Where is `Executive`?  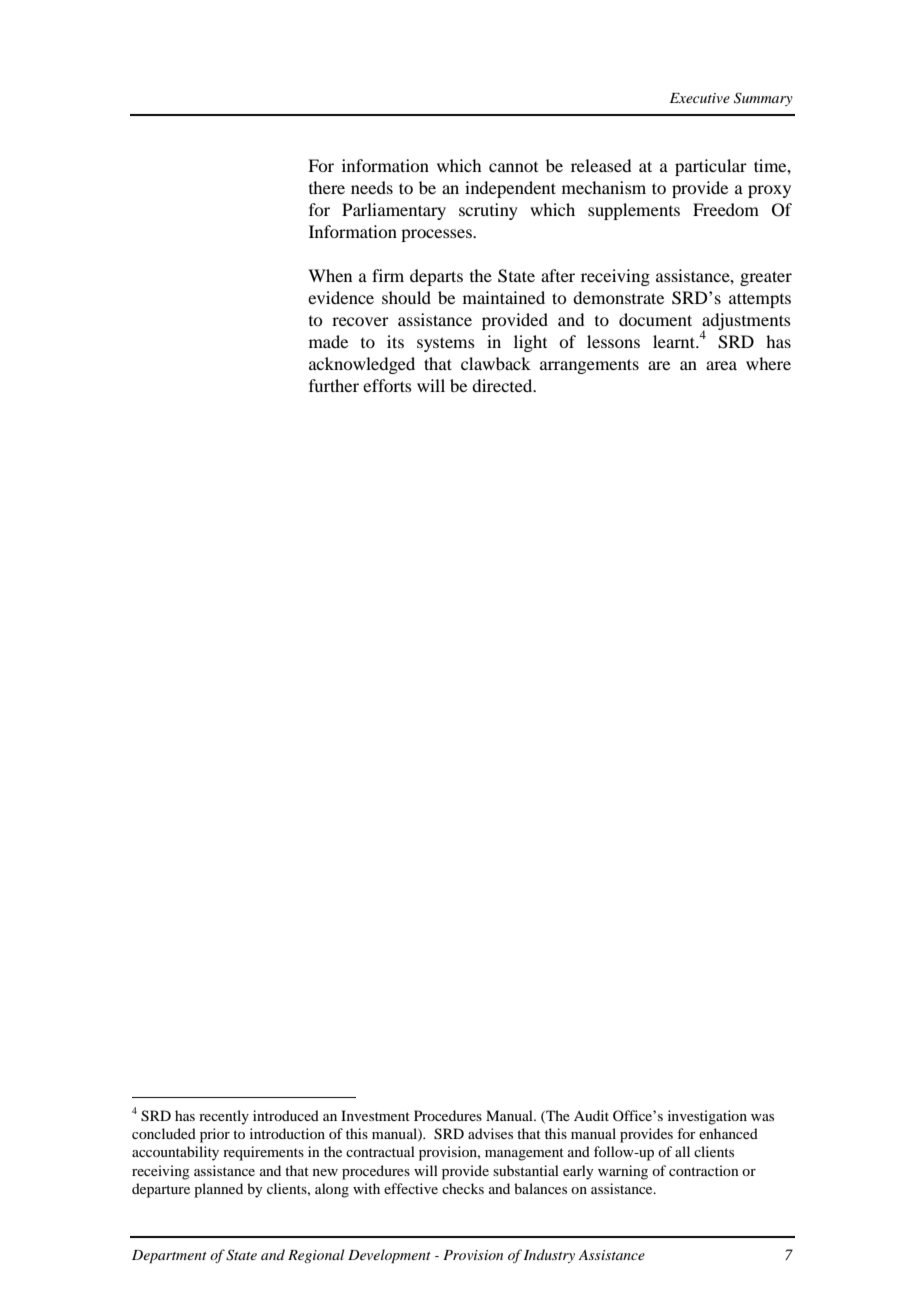
Executive is located at coordinates (700, 98).
